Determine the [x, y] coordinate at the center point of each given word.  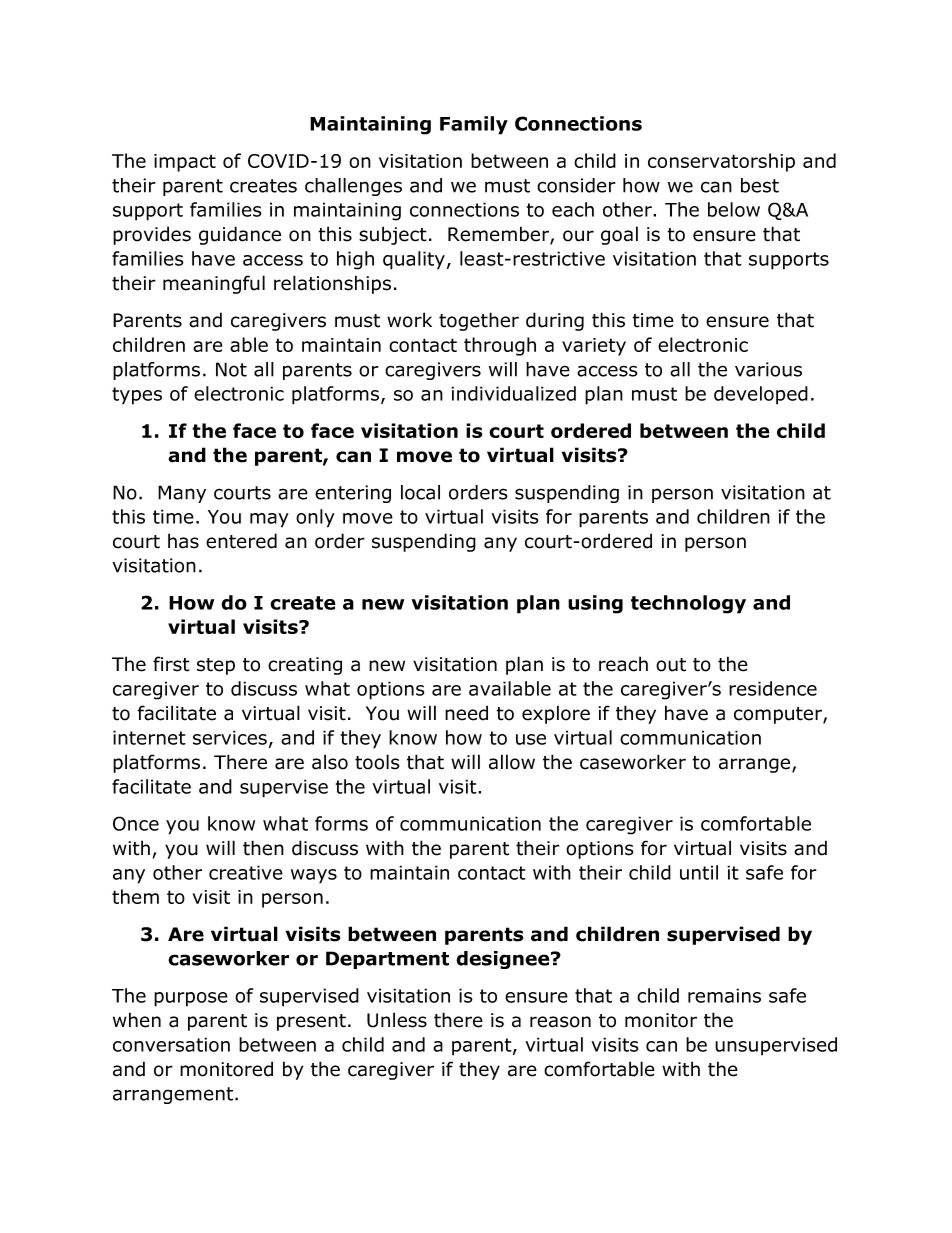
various [768, 369]
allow [512, 762]
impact [185, 163]
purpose [191, 999]
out [671, 665]
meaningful [214, 284]
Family [474, 125]
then [263, 848]
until [699, 872]
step [216, 666]
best [760, 185]
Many [182, 494]
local [420, 492]
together [479, 321]
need [466, 713]
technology [688, 604]
